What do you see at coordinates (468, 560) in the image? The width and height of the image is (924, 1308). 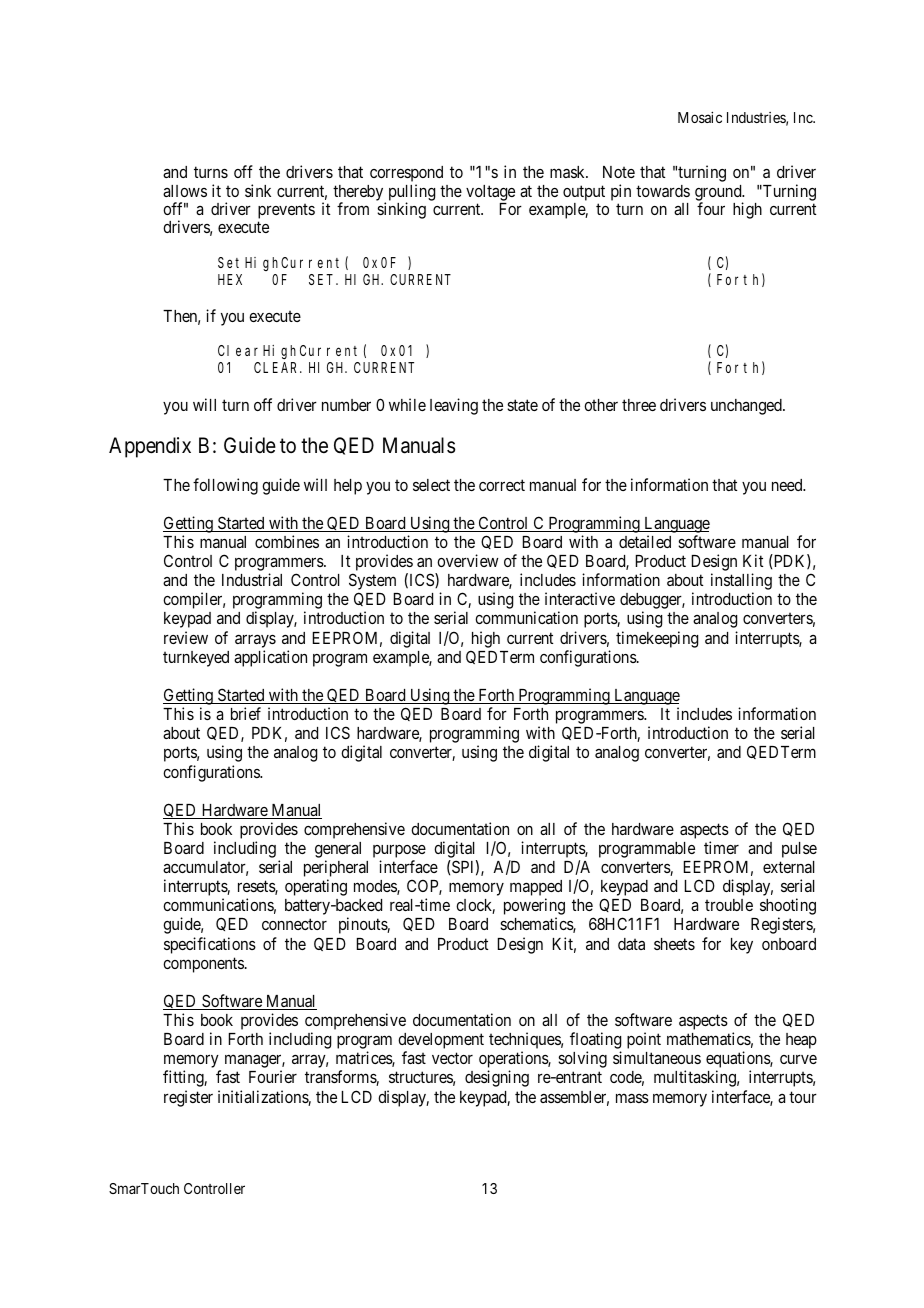 I see `overview` at bounding box center [468, 560].
